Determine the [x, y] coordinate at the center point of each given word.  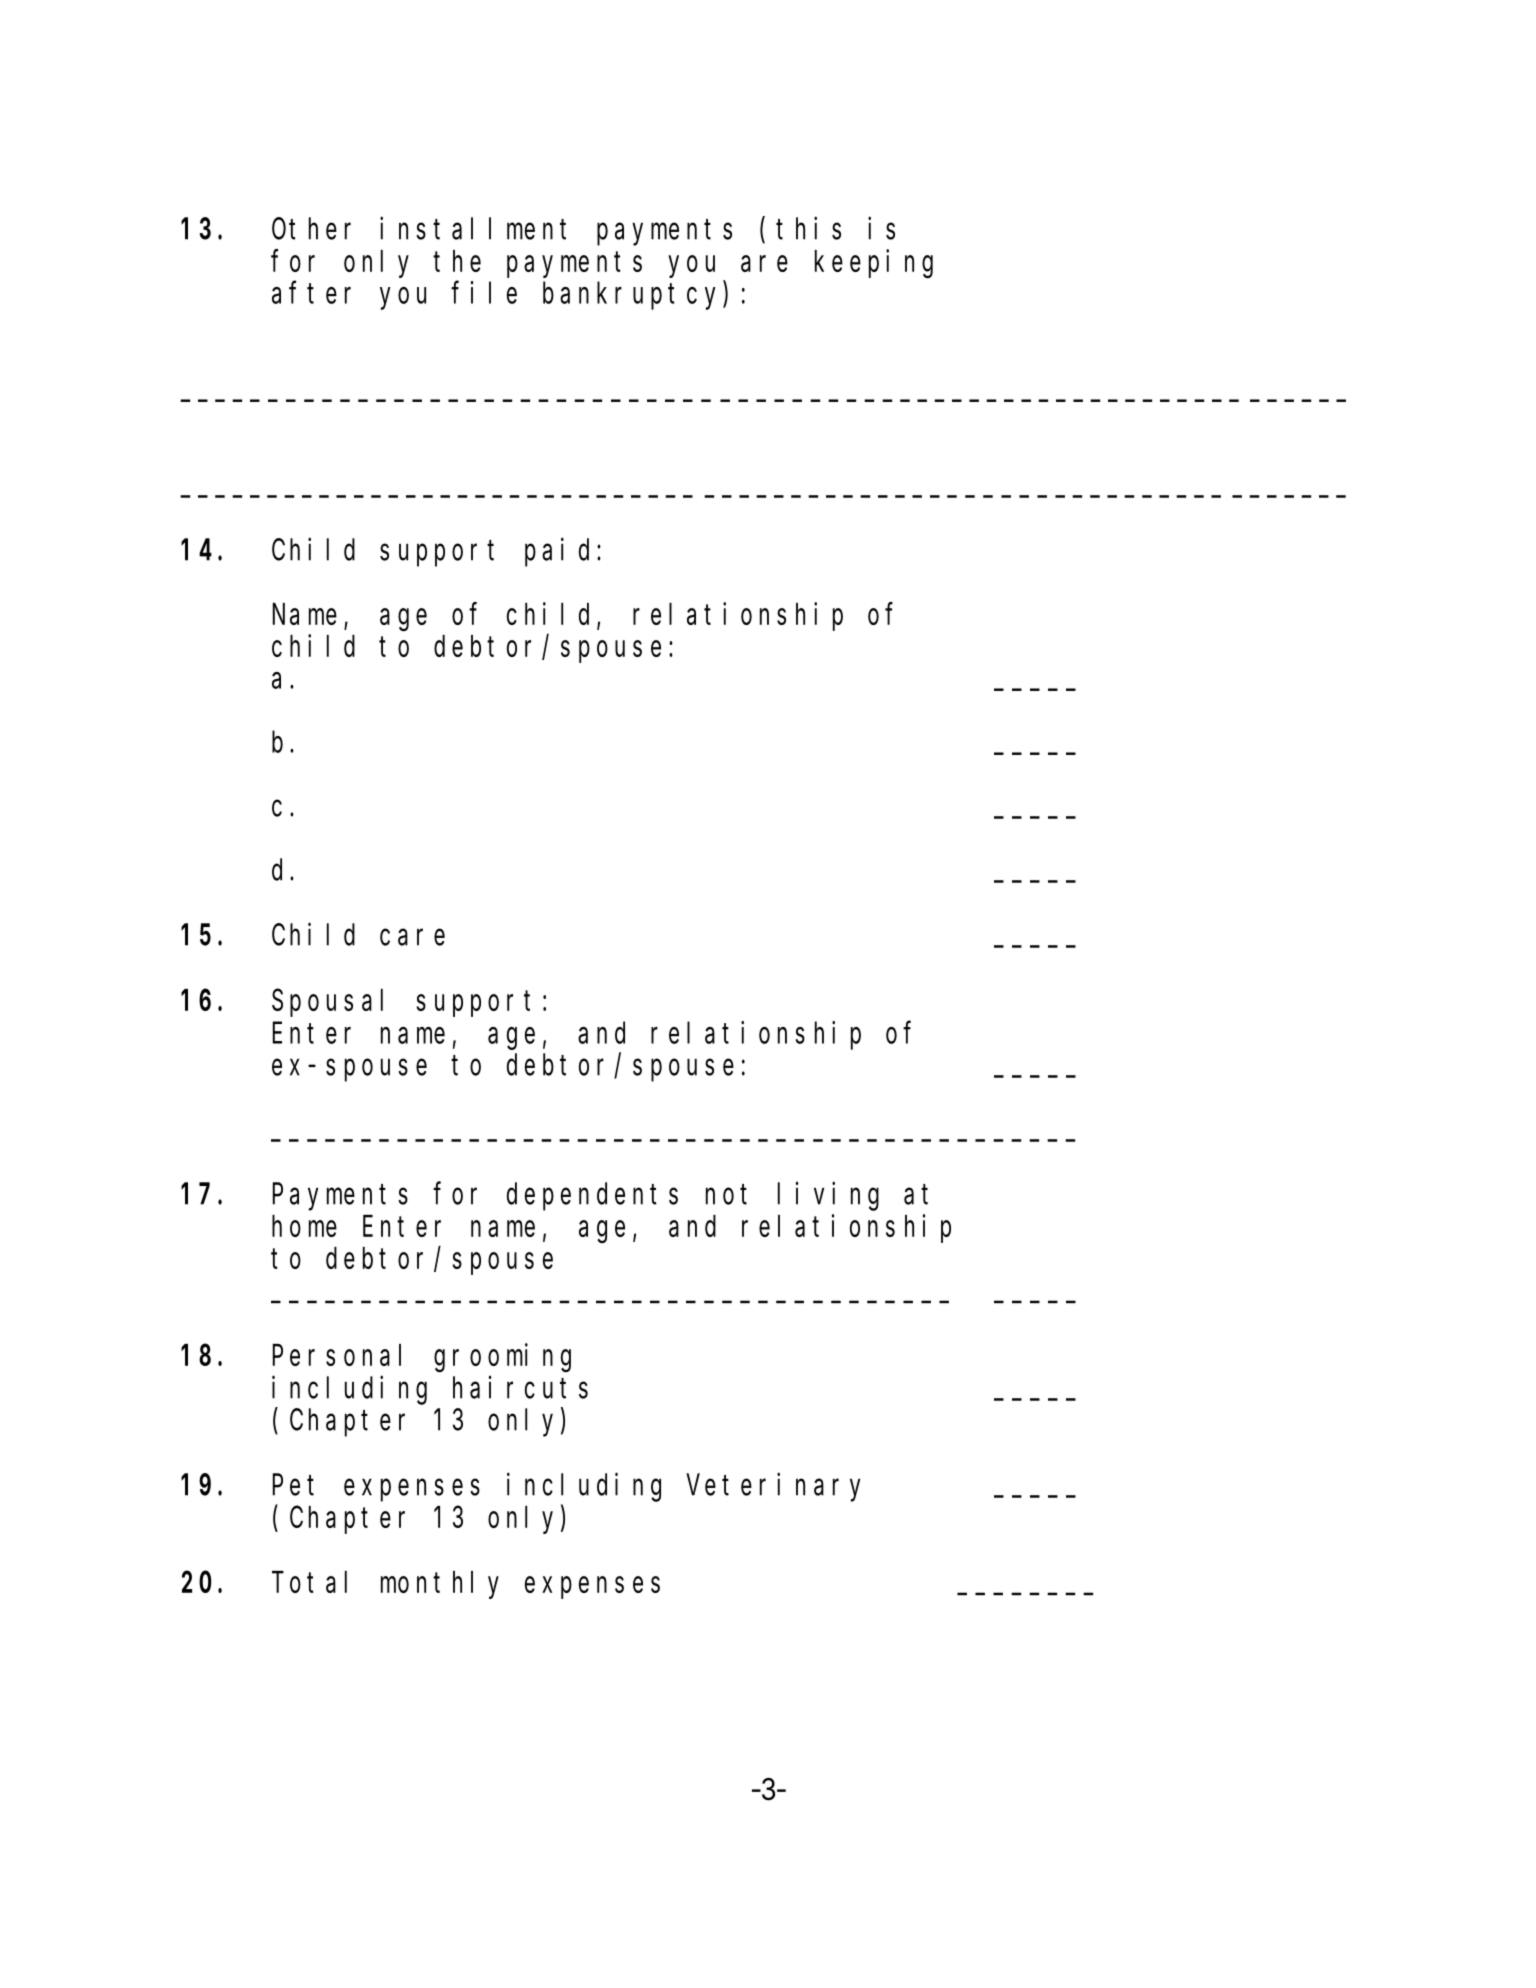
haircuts [520, 1387]
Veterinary [773, 1487]
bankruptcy [633, 296]
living [828, 1196]
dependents [592, 1197]
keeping [874, 264]
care [412, 937]
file [484, 292]
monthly [440, 1585]
